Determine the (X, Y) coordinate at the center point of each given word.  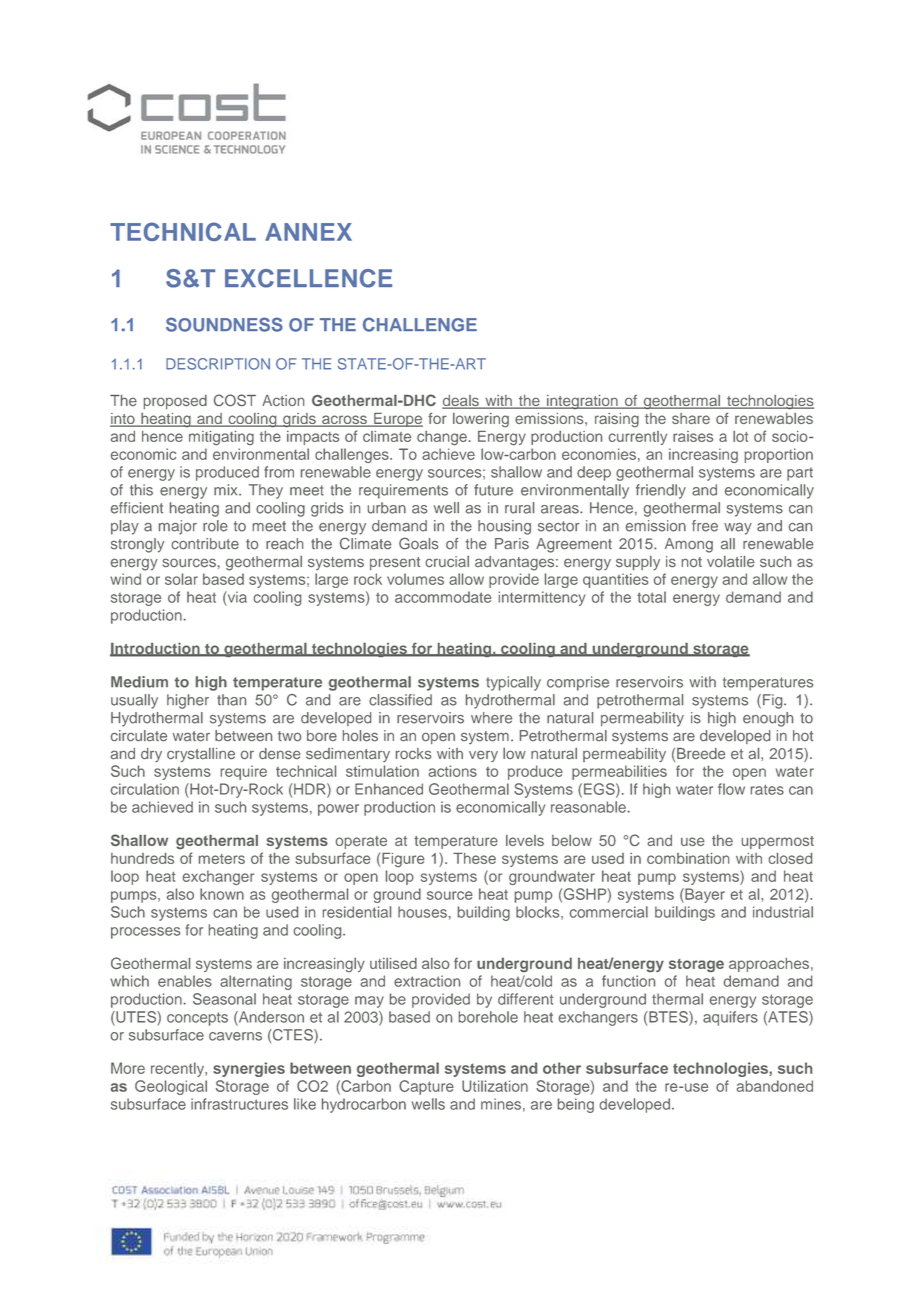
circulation (145, 789)
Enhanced (389, 789)
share (691, 418)
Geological (171, 1087)
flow (731, 789)
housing (504, 527)
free (705, 526)
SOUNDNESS (224, 324)
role (215, 526)
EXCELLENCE (308, 278)
